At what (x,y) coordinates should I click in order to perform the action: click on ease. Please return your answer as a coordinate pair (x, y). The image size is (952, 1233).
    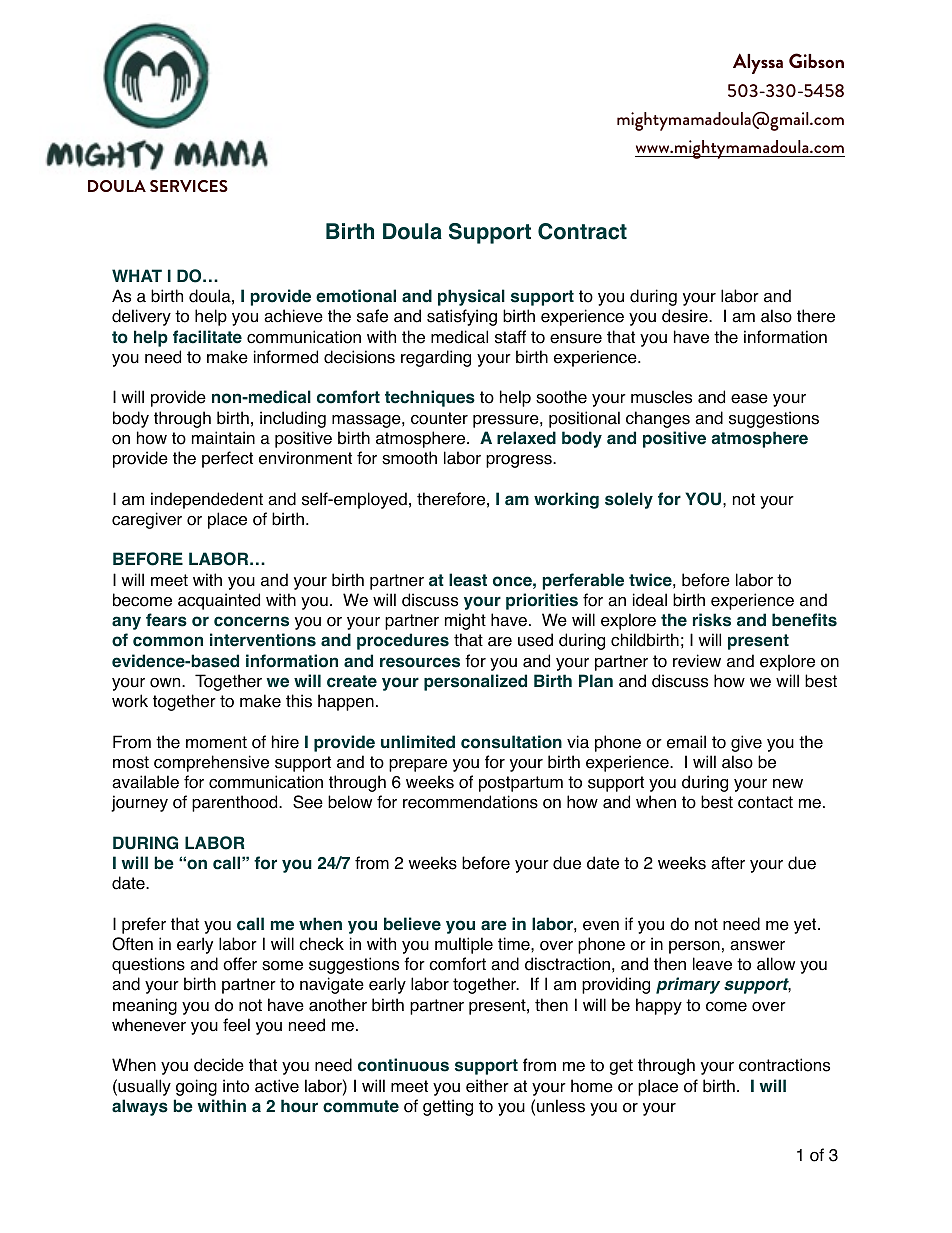
    Looking at the image, I should click on (749, 399).
